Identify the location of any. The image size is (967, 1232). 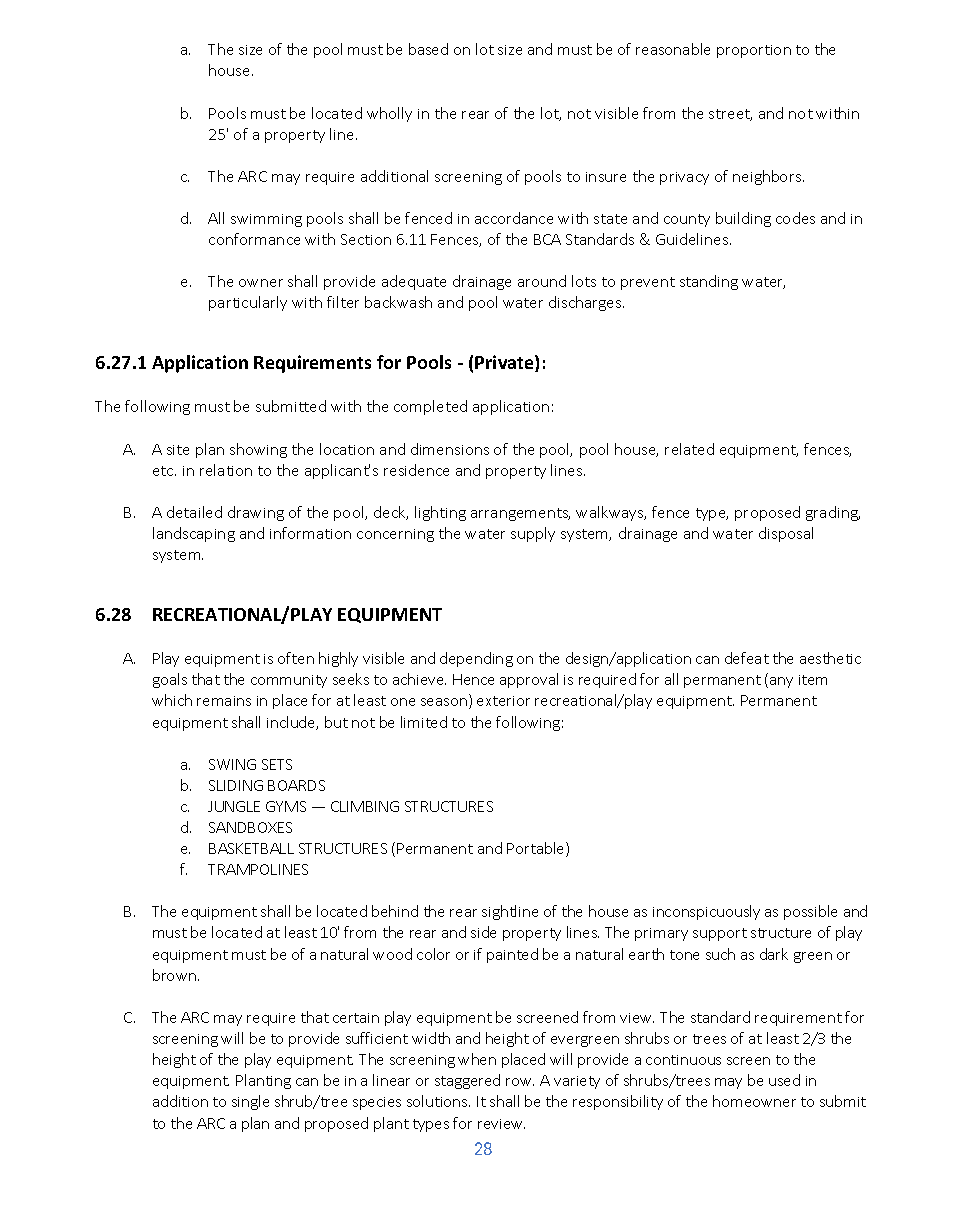
(781, 682).
